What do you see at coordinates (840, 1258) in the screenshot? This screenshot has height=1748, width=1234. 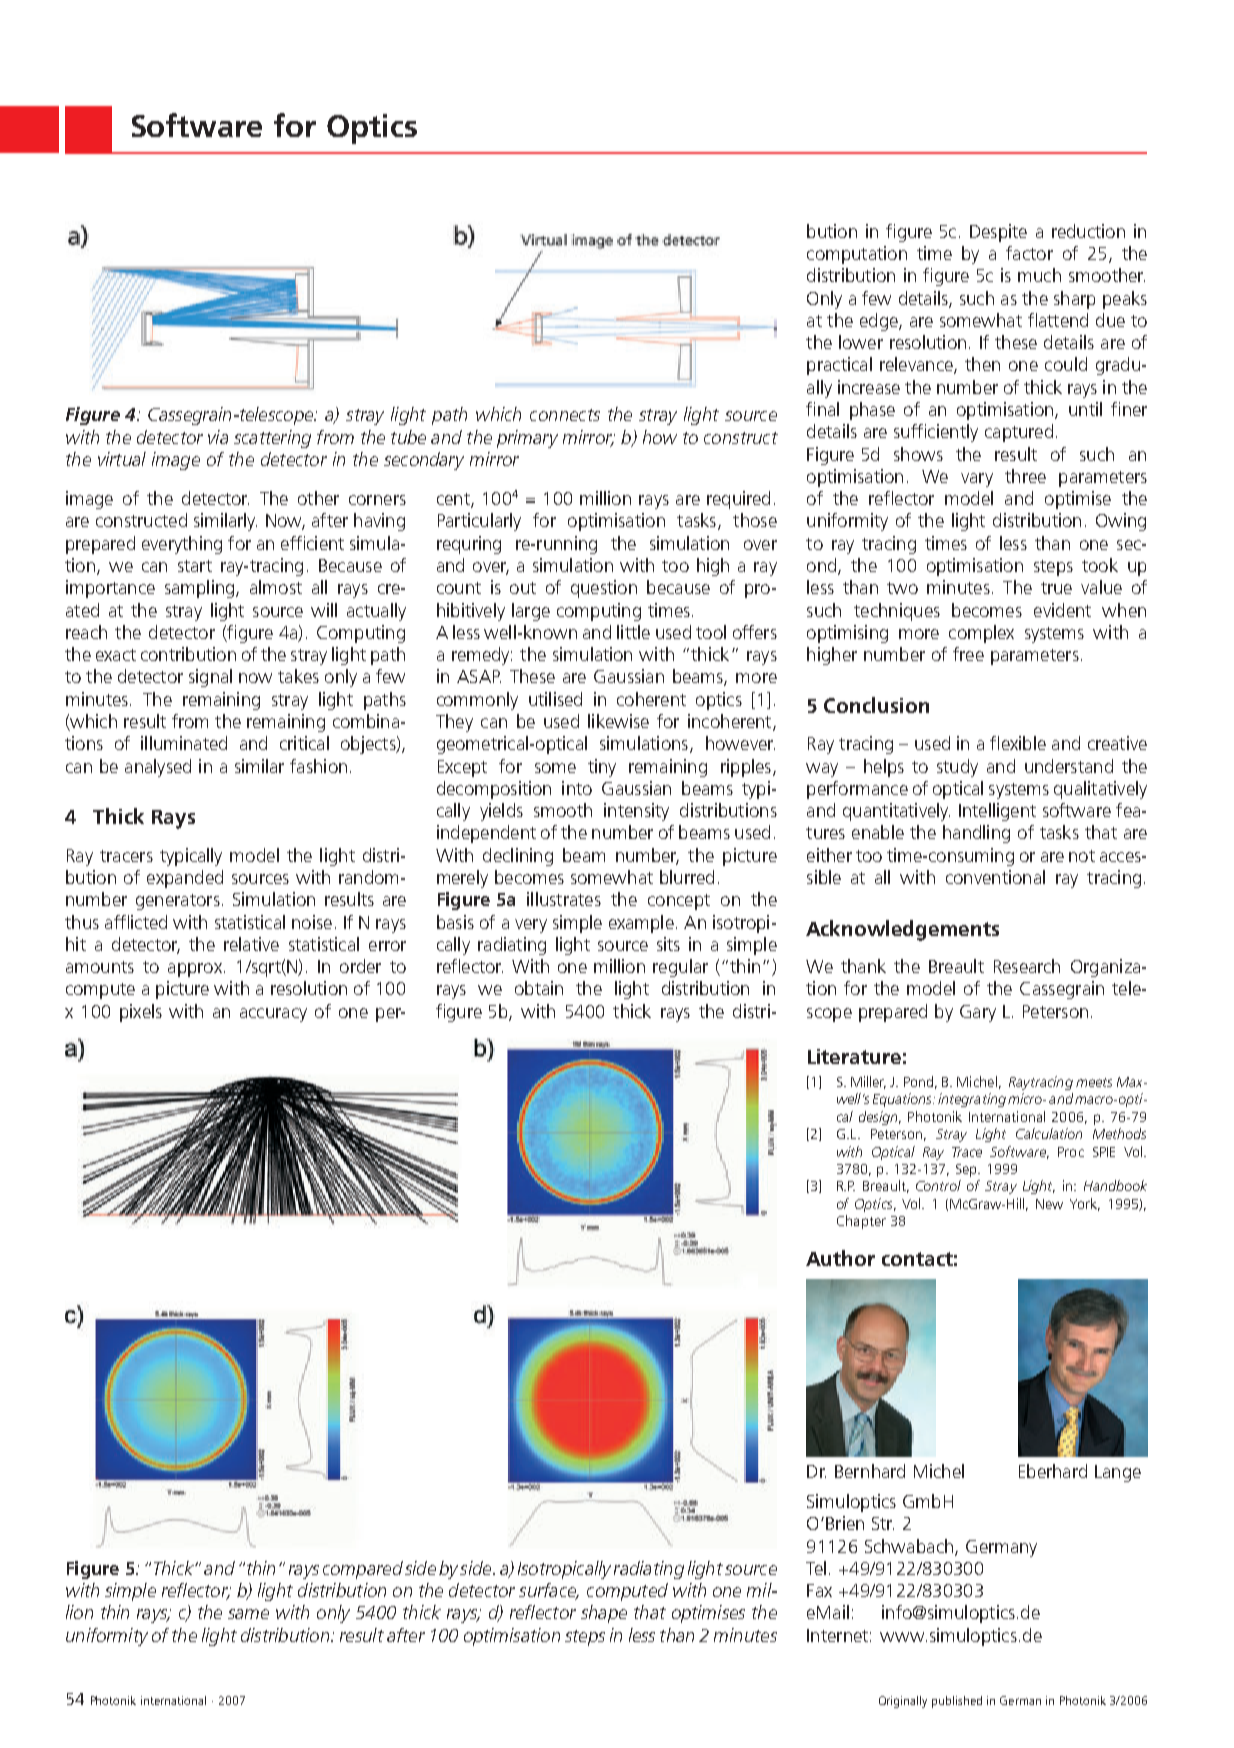 I see `Author` at bounding box center [840, 1258].
